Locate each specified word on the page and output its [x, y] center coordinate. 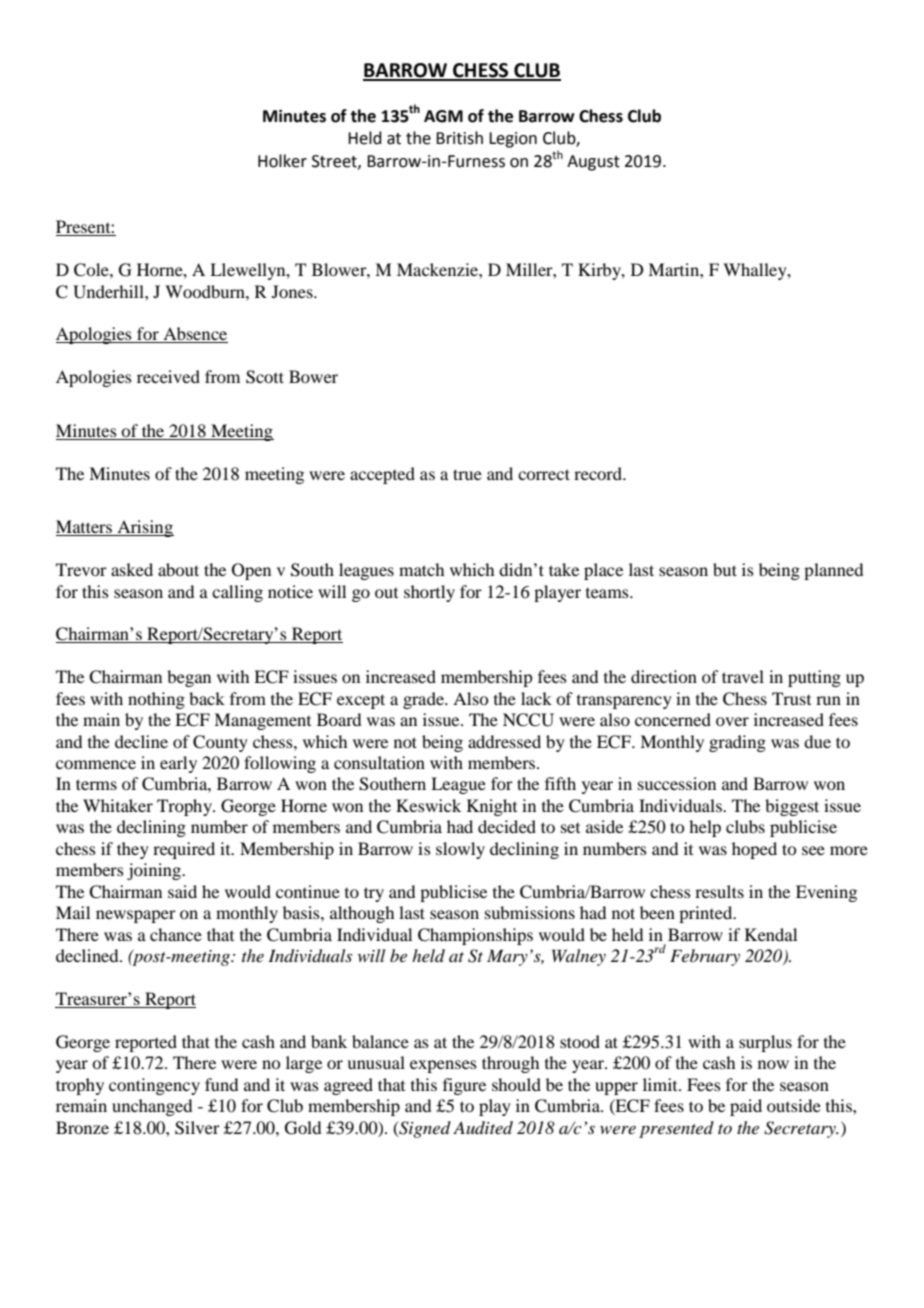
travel [743, 676]
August [593, 163]
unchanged [152, 1107]
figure [464, 1086]
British [459, 138]
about [178, 569]
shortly [429, 593]
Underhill [109, 292]
